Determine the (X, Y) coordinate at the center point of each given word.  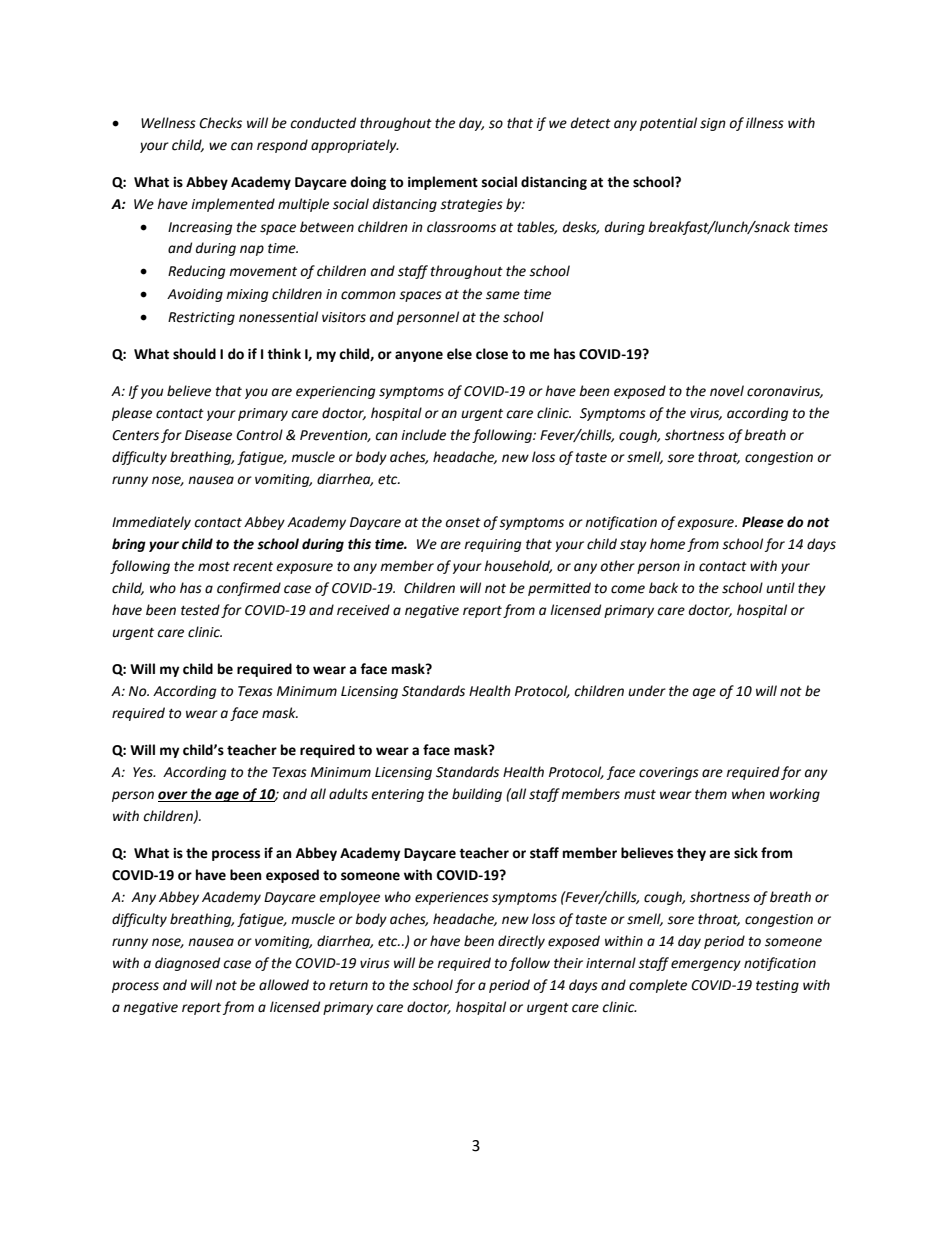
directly (521, 942)
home (667, 544)
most (214, 567)
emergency (706, 965)
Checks (220, 123)
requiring (492, 545)
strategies (471, 205)
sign (713, 124)
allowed (284, 985)
